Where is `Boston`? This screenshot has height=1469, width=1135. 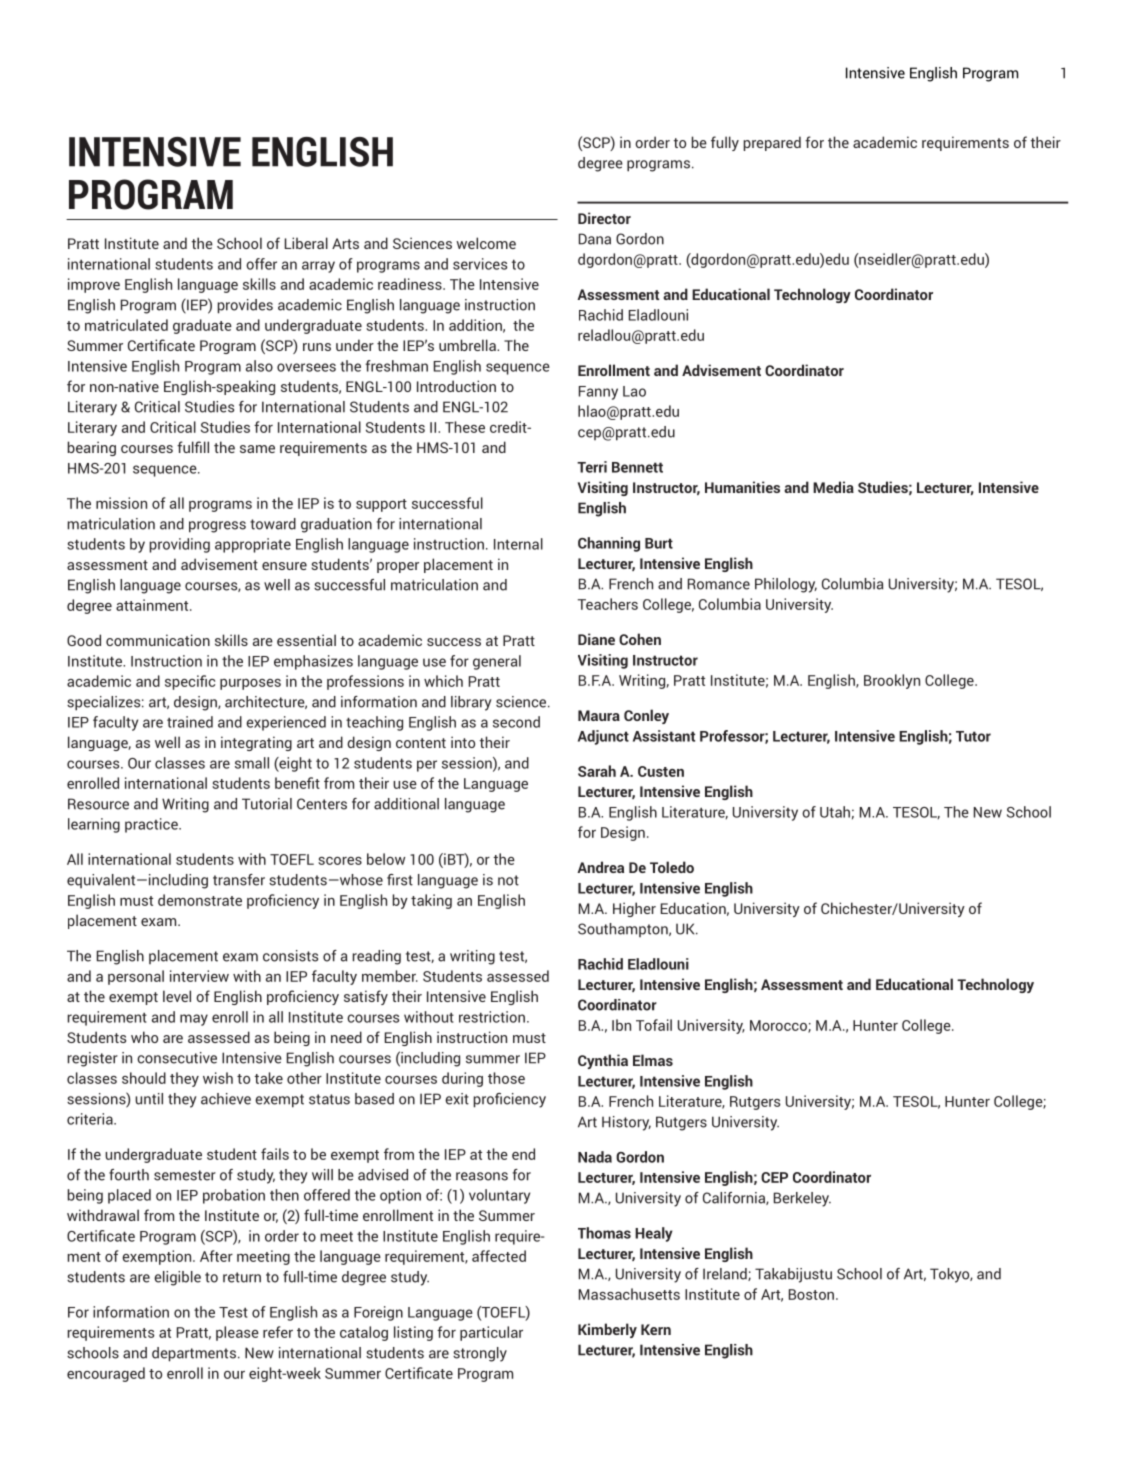
Boston is located at coordinates (811, 1294).
